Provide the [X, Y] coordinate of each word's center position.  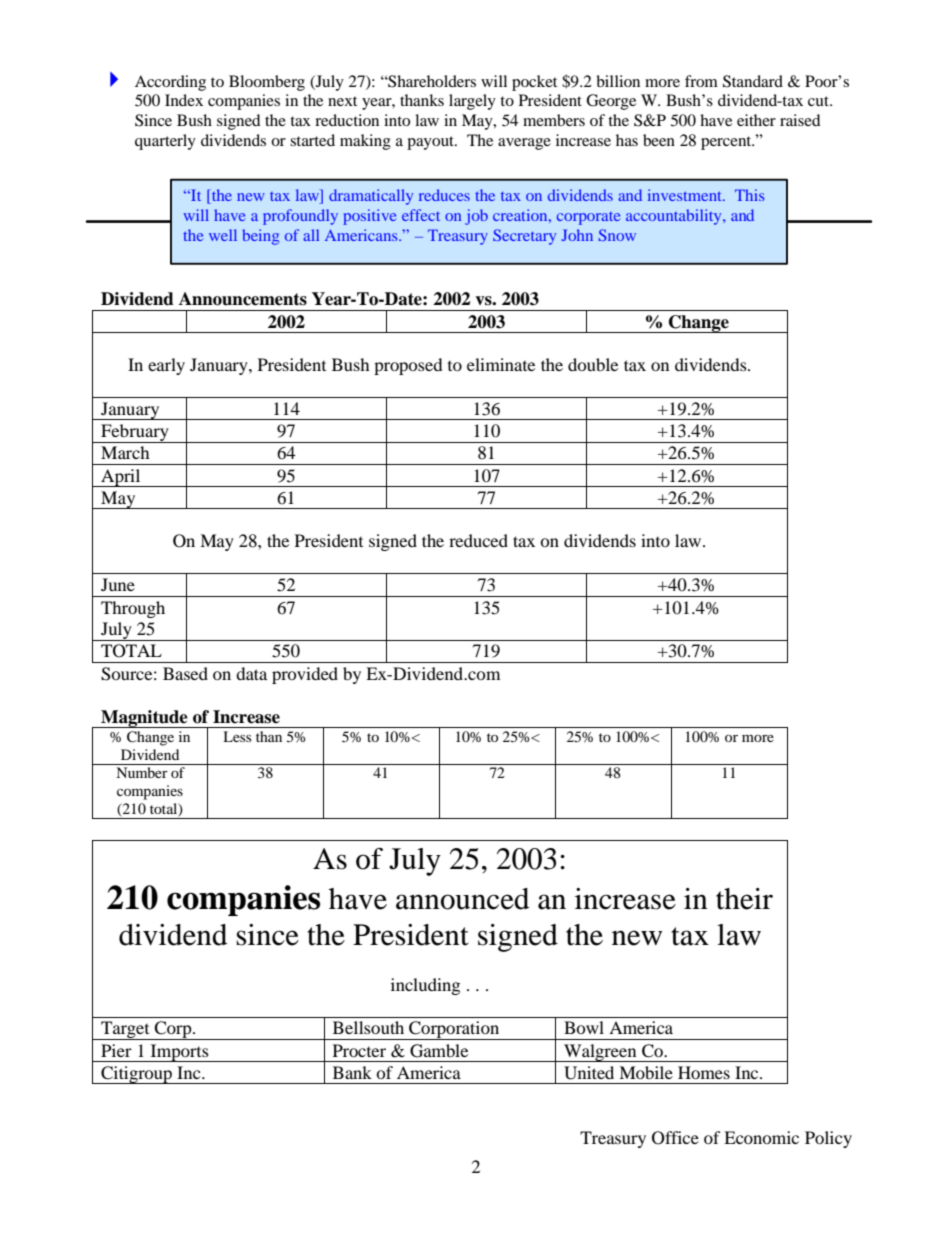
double [593, 364]
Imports [179, 1053]
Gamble [439, 1051]
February [135, 433]
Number [142, 772]
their [744, 899]
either [756, 120]
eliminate [501, 364]
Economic [761, 1137]
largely [472, 102]
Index [184, 100]
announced [462, 899]
